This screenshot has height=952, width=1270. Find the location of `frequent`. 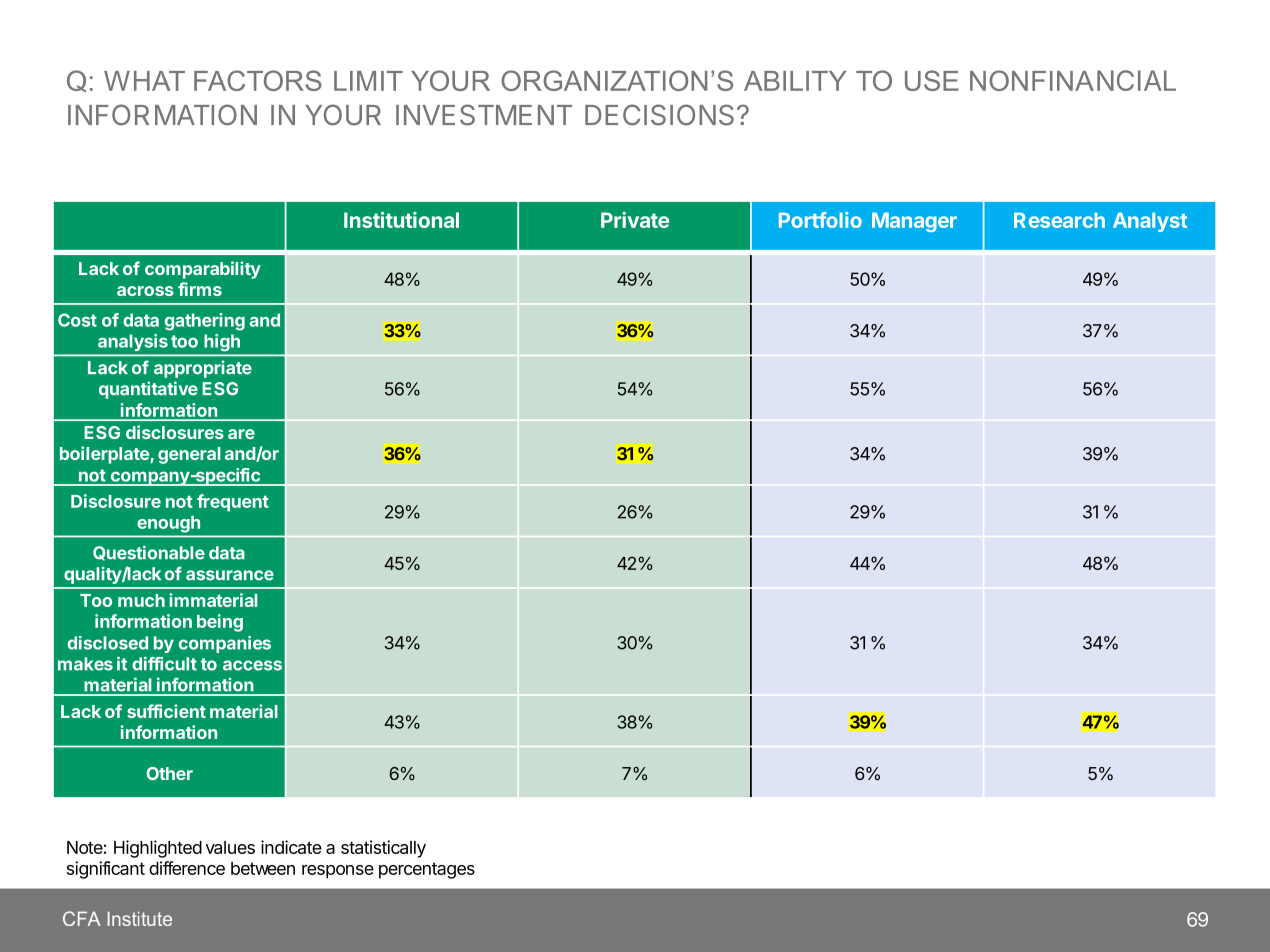

frequent is located at coordinates (233, 503).
